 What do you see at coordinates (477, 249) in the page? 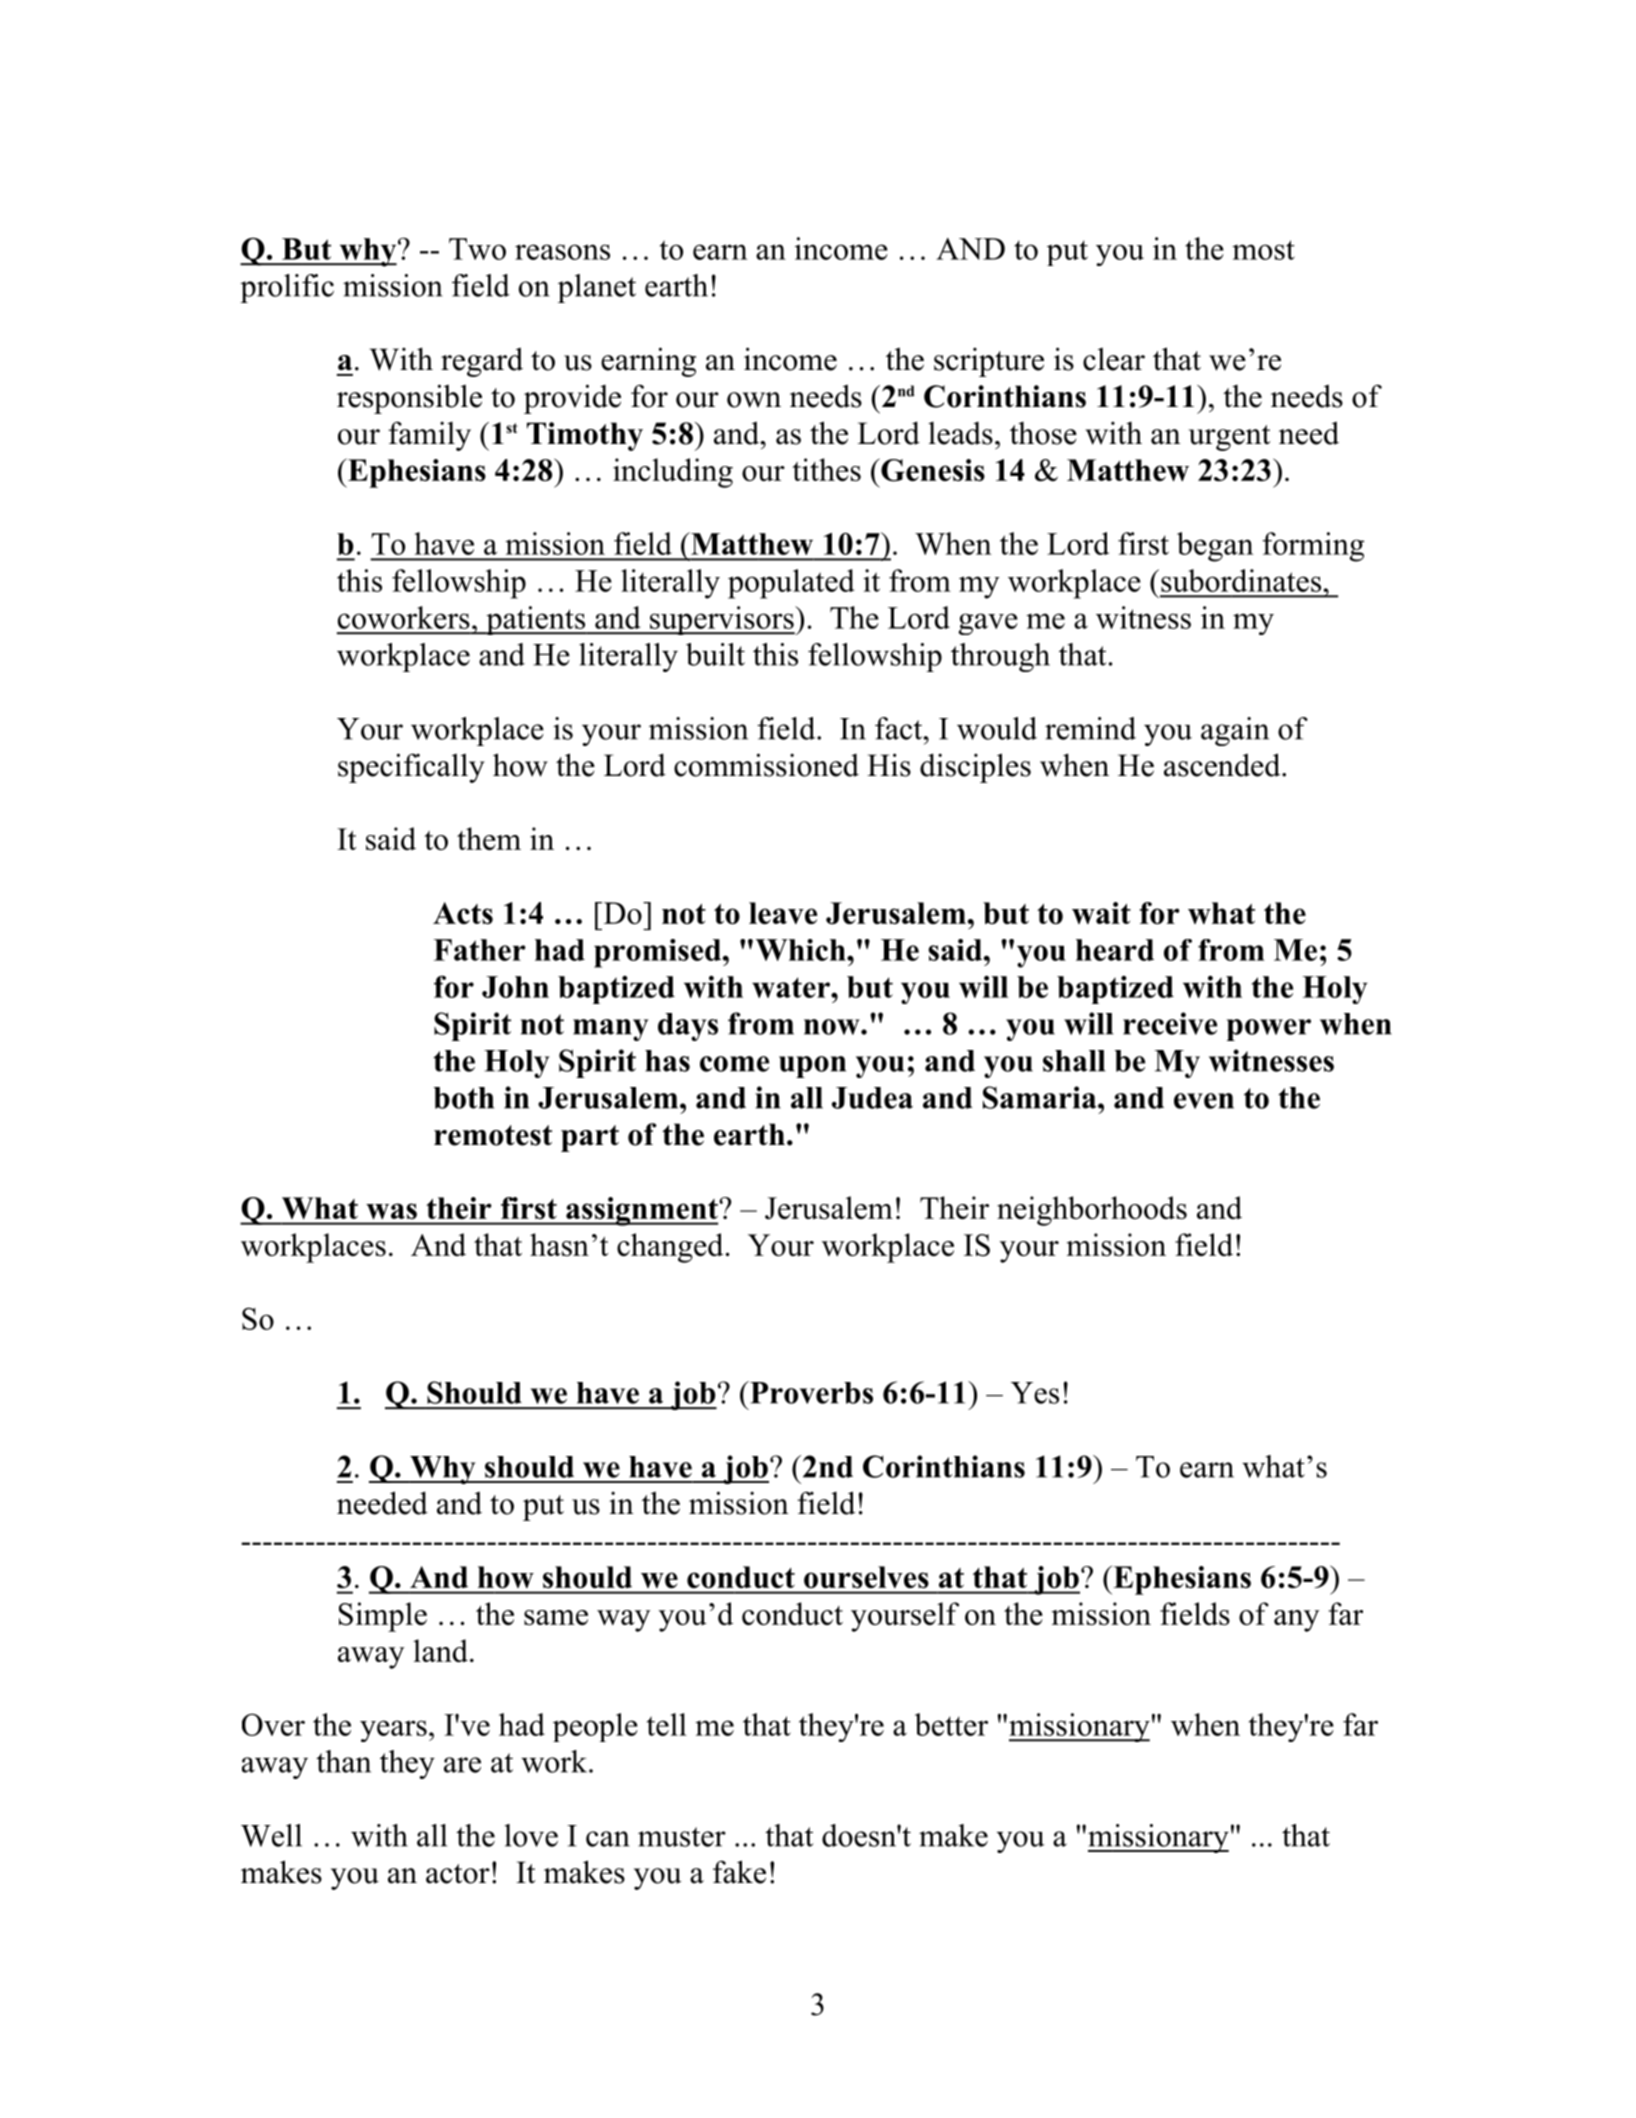
I see `Two` at bounding box center [477, 249].
